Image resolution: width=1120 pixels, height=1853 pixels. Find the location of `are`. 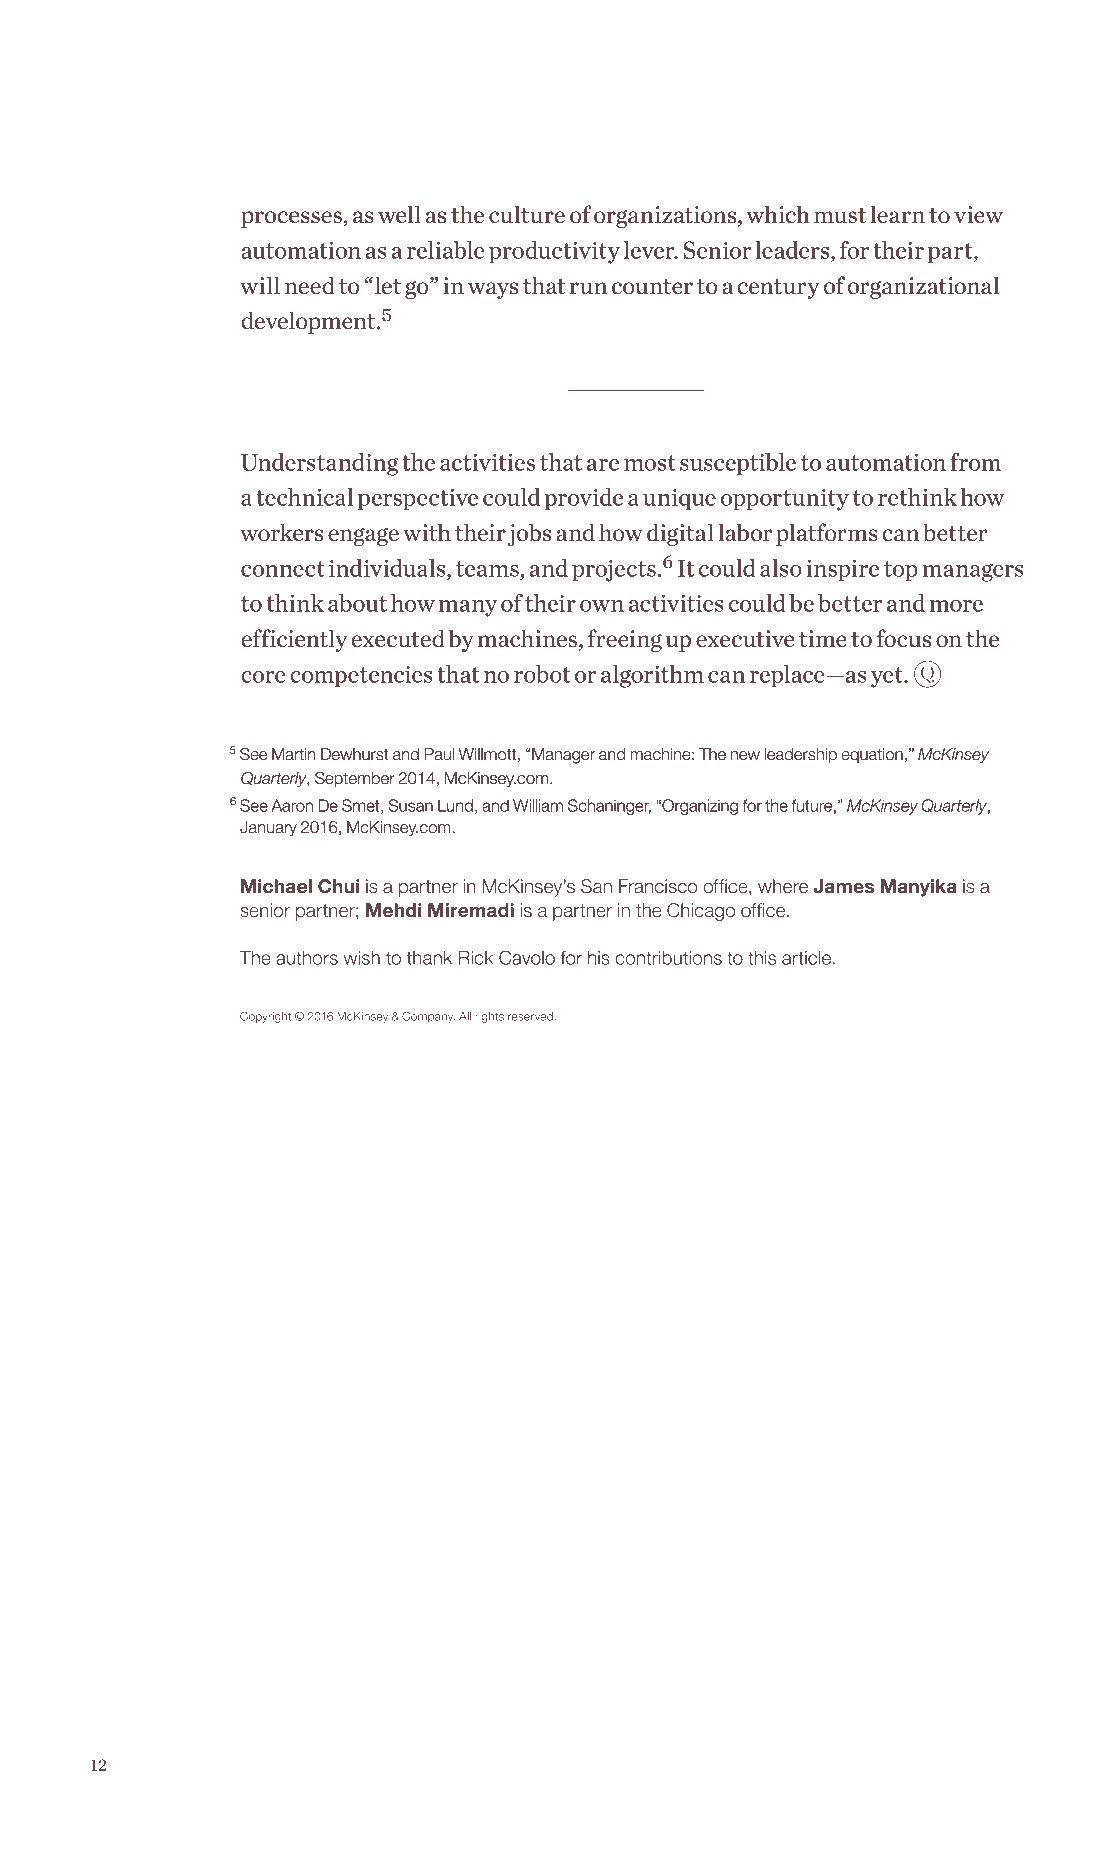

are is located at coordinates (603, 465).
